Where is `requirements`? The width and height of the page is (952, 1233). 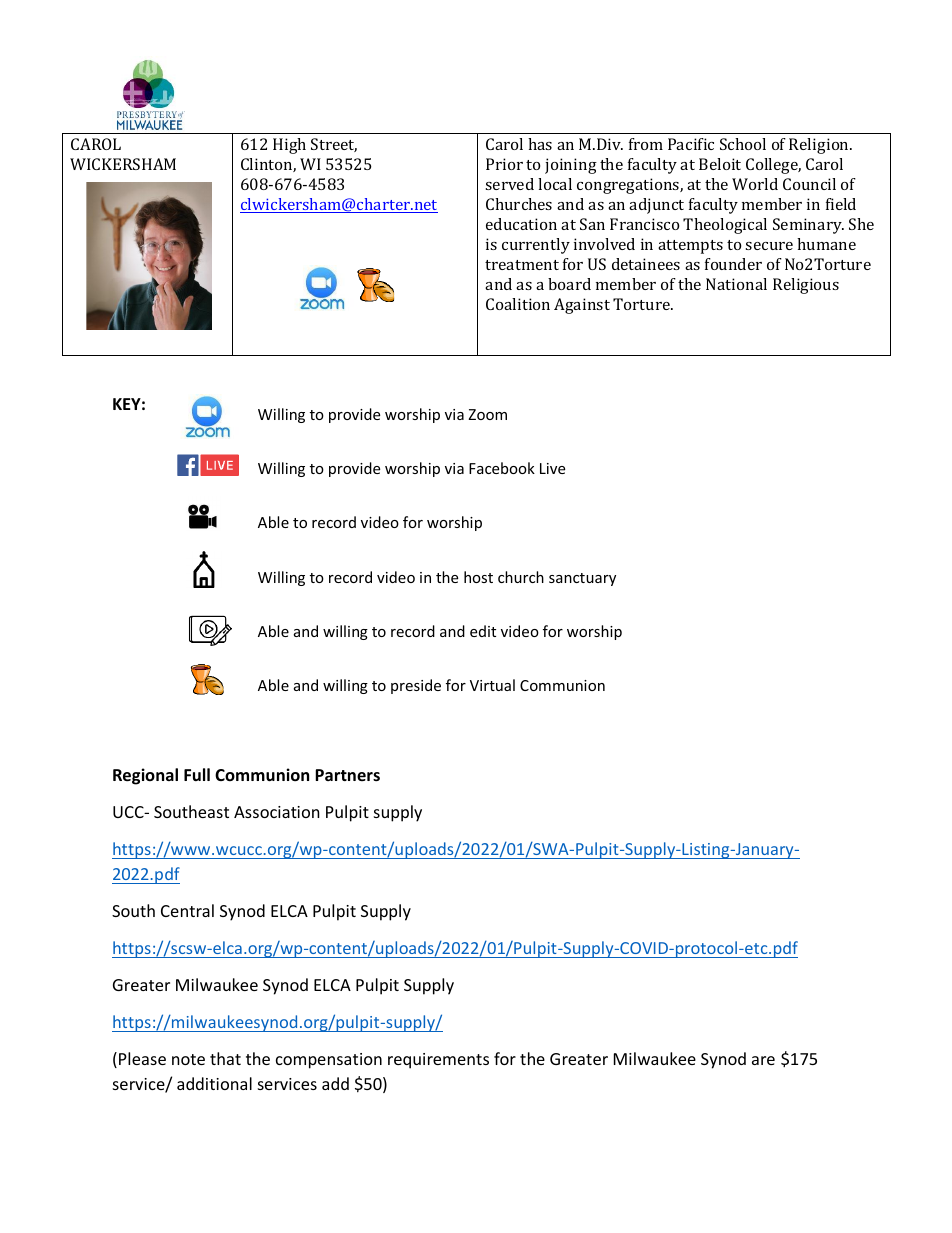
requirements is located at coordinates (438, 1061).
